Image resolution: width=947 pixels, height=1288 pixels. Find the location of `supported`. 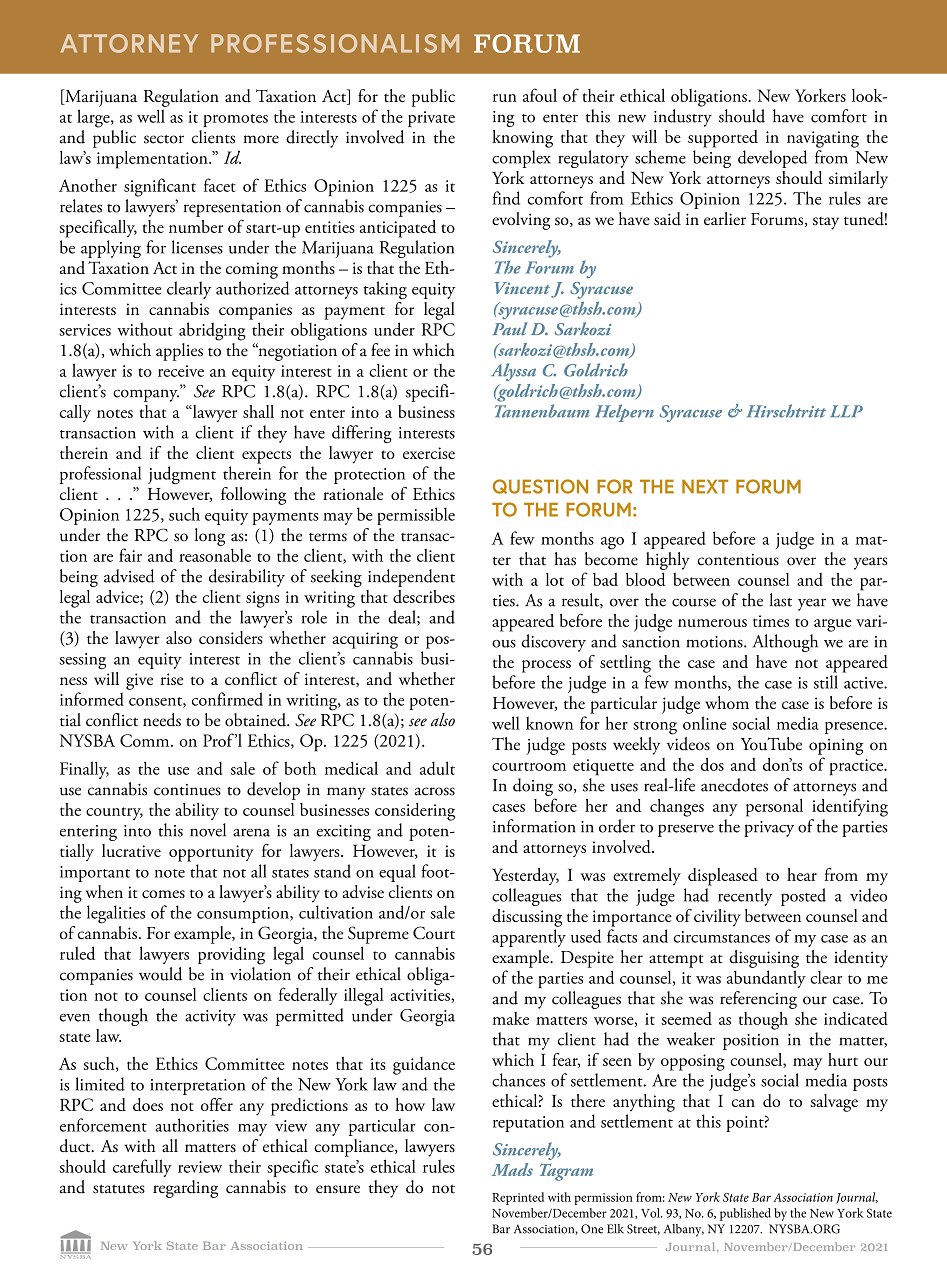

supported is located at coordinates (723, 139).
